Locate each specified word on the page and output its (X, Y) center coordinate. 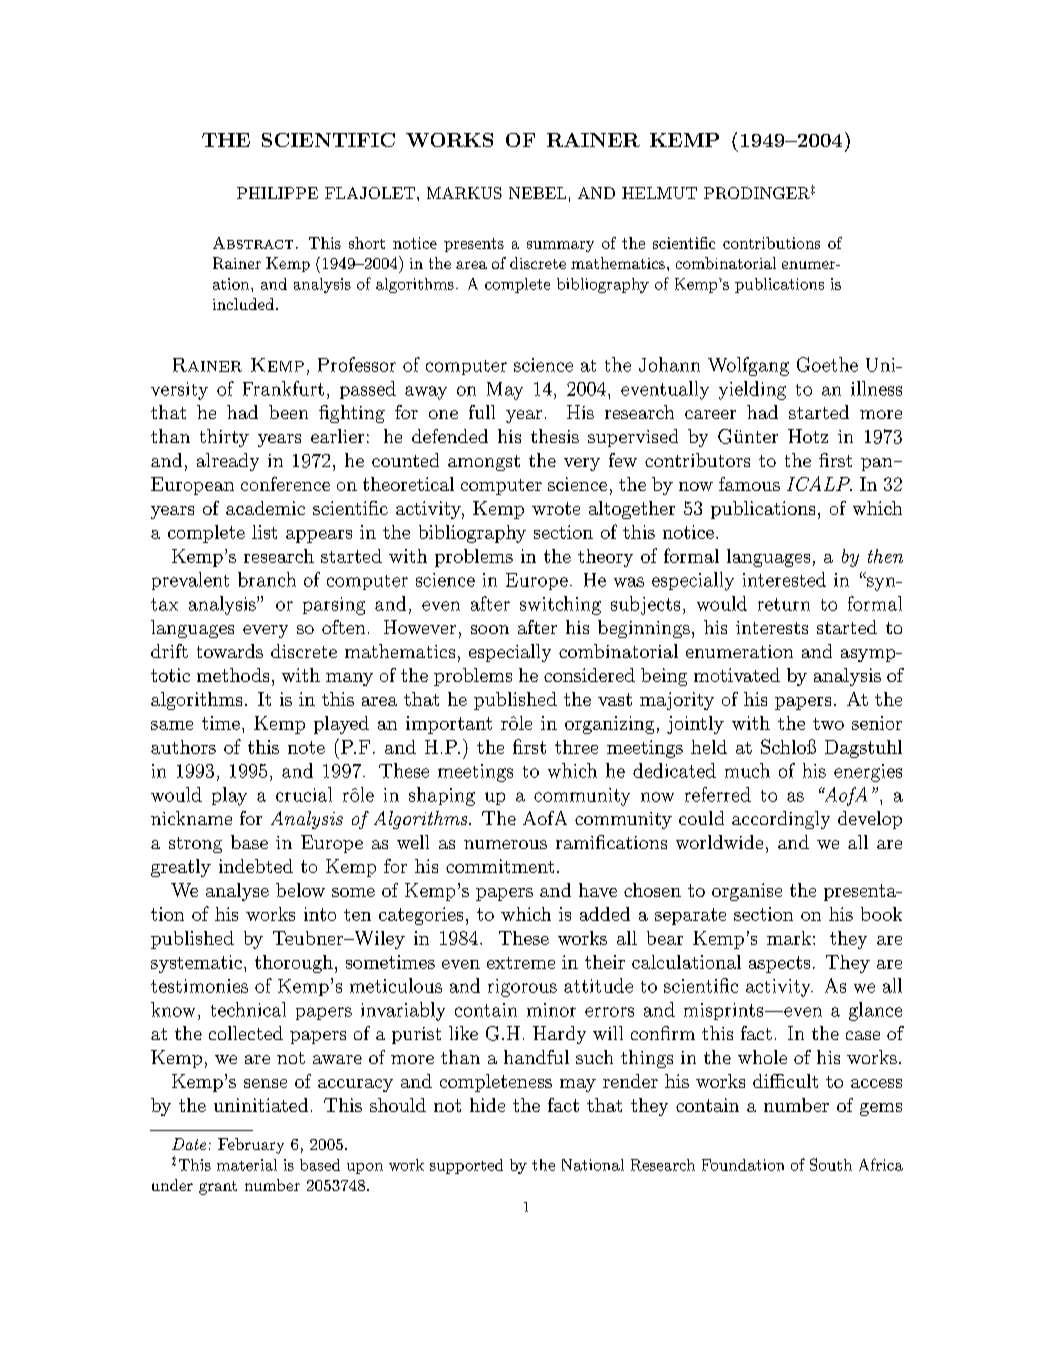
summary (560, 246)
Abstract (253, 243)
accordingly (781, 820)
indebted (256, 866)
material (247, 1165)
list (264, 532)
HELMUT (659, 193)
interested (784, 579)
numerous (505, 844)
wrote (556, 508)
